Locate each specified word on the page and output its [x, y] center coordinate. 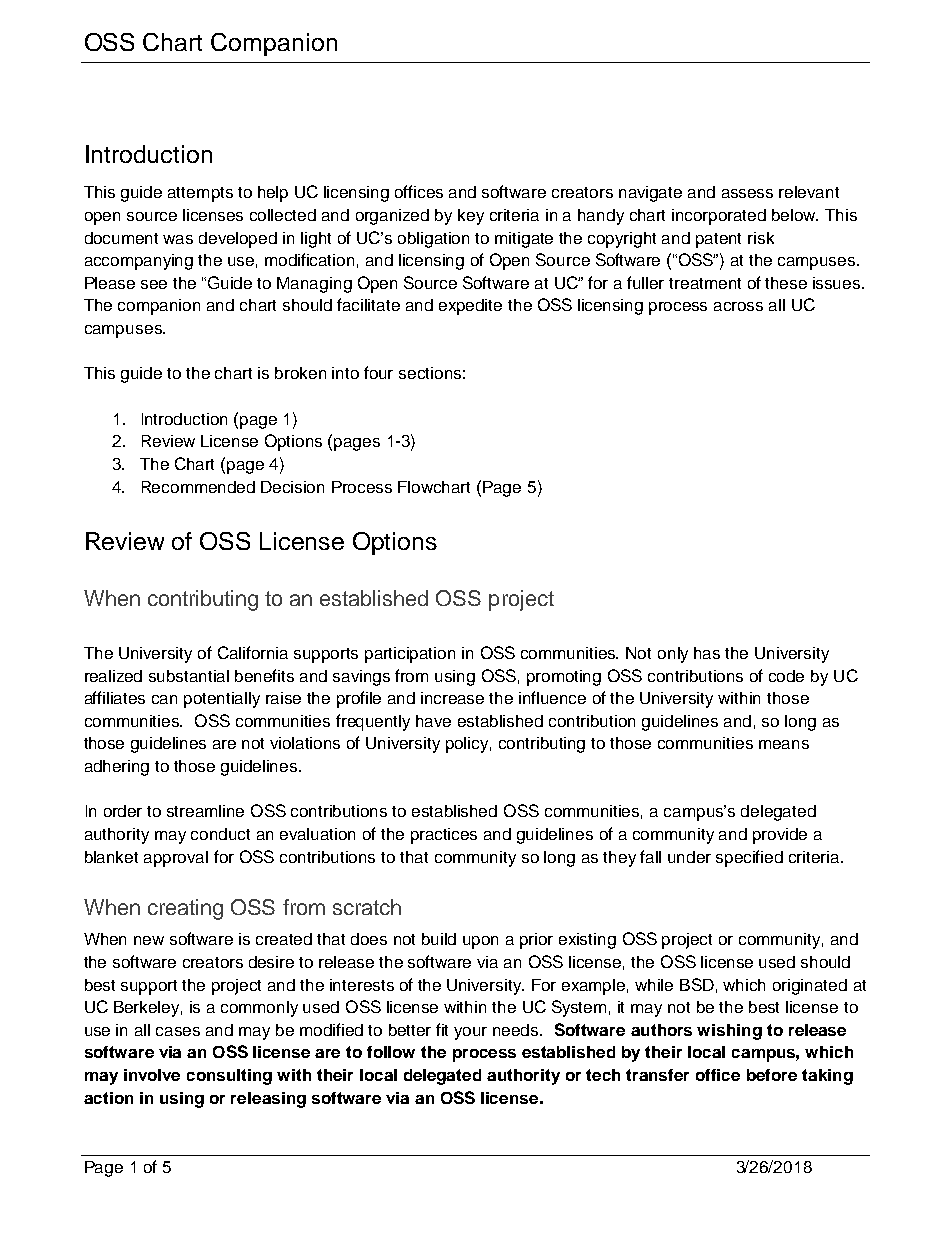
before [772, 1075]
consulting [229, 1077]
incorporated [719, 217]
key [471, 217]
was [178, 239]
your [470, 1033]
